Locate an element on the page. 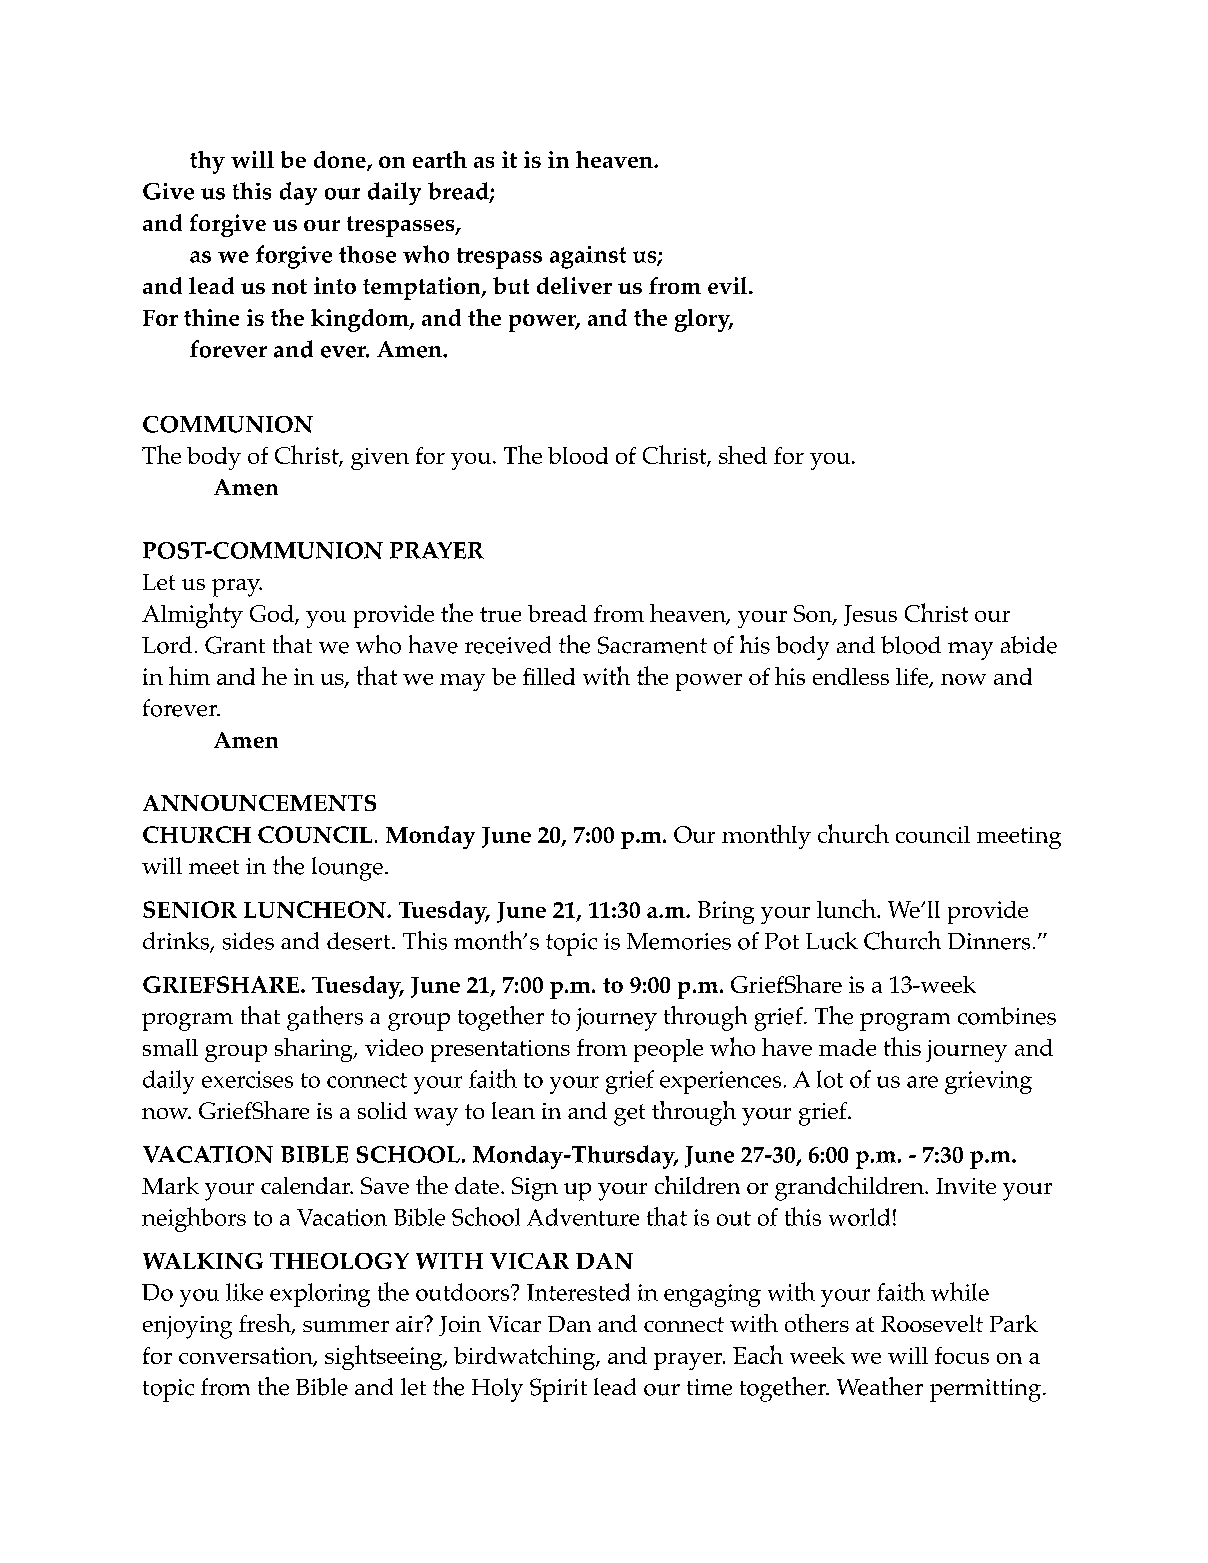 The width and height of the page is (1208, 1563). filled is located at coordinates (549, 676).
